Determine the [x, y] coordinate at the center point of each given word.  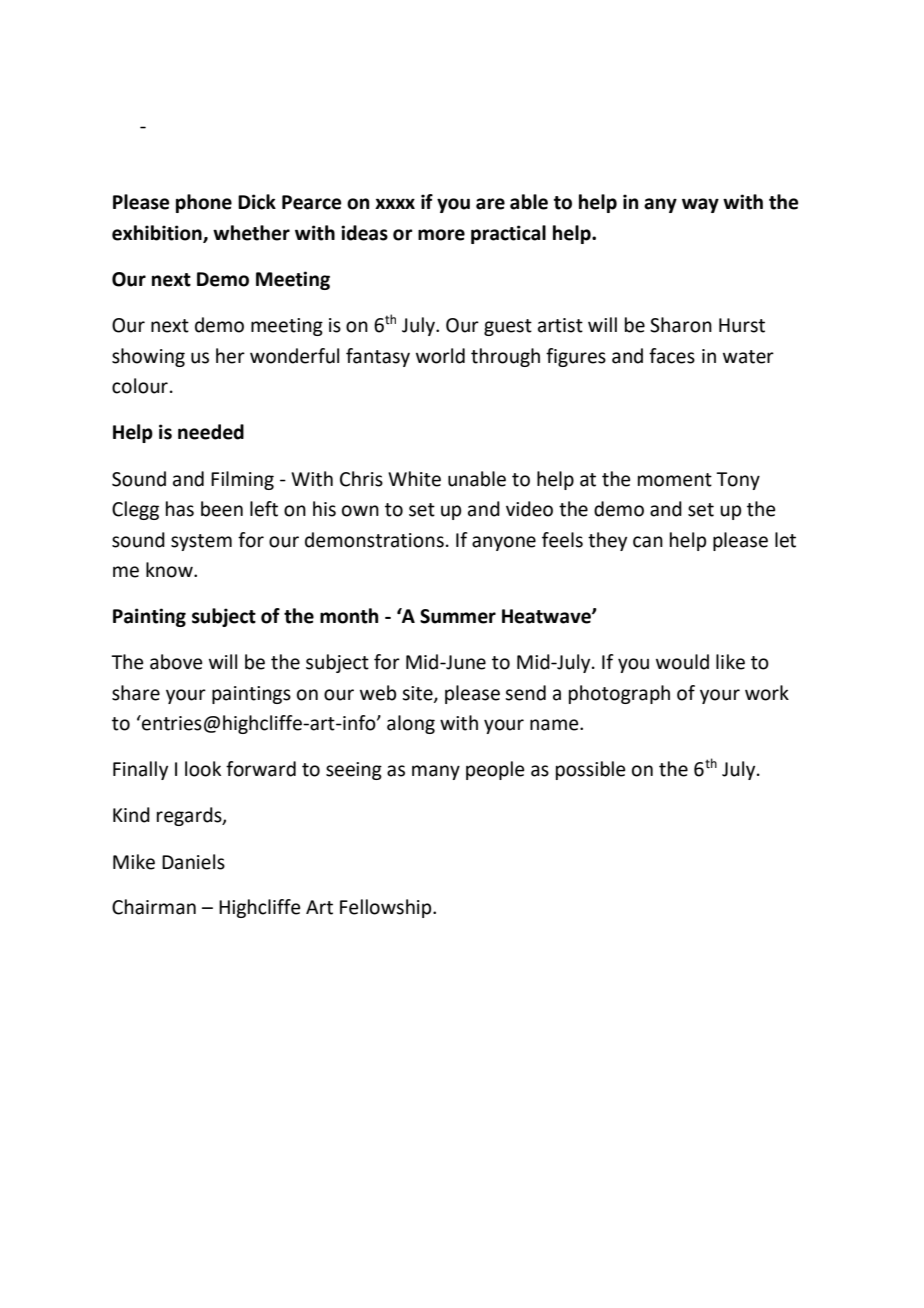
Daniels [193, 862]
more [441, 235]
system [201, 542]
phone [204, 203]
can [648, 542]
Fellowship [387, 908]
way [700, 205]
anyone [504, 543]
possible [591, 770]
